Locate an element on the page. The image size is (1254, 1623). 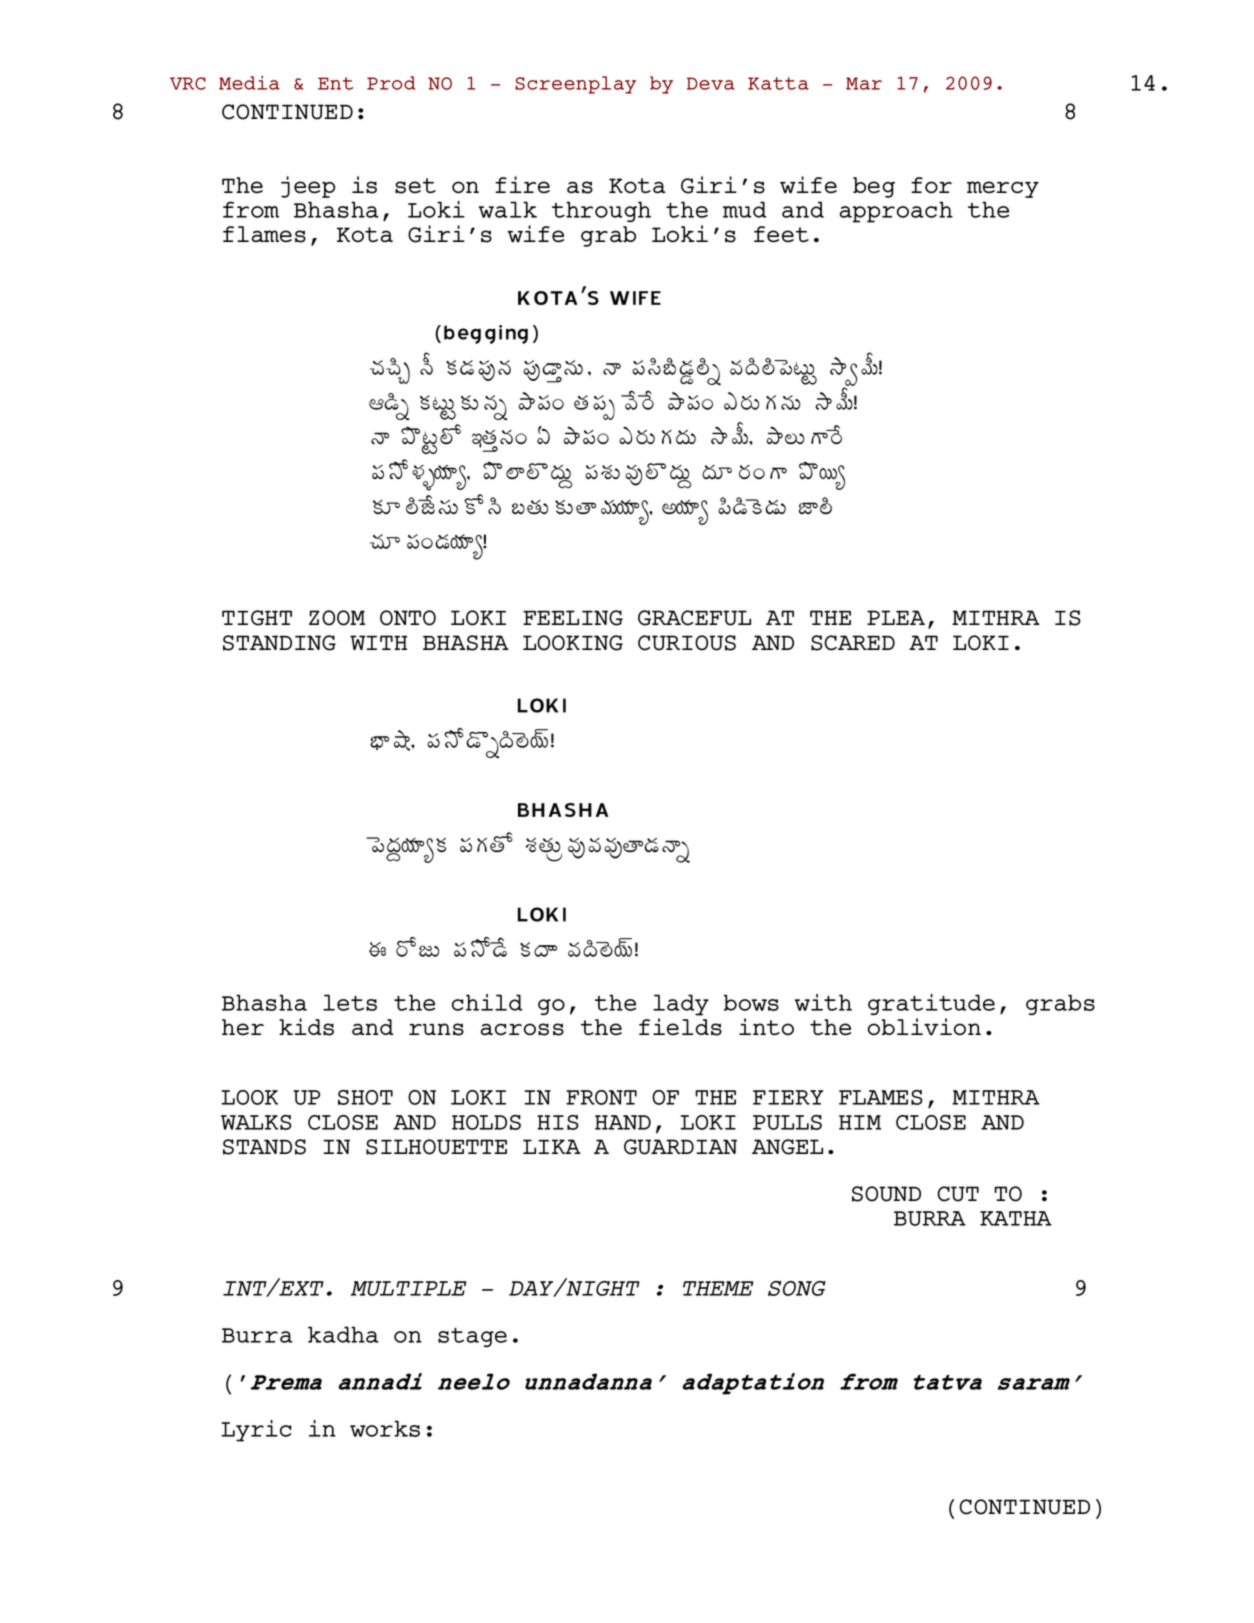
Media is located at coordinates (249, 82).
